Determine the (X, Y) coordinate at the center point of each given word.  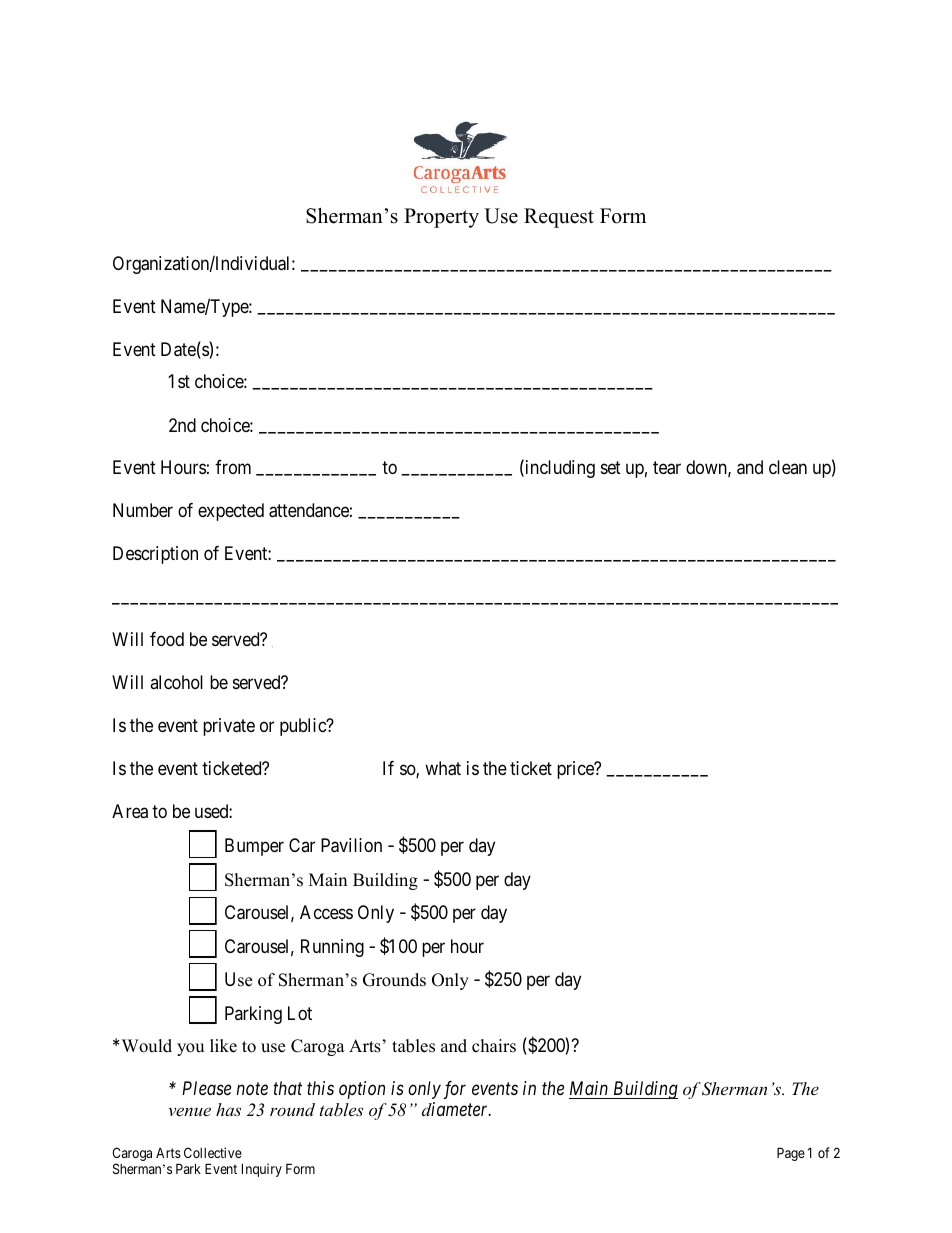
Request (559, 218)
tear (667, 468)
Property (441, 218)
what (443, 768)
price (576, 770)
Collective (213, 1152)
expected (231, 512)
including (559, 469)
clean (788, 467)
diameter (456, 1109)
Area (130, 811)
